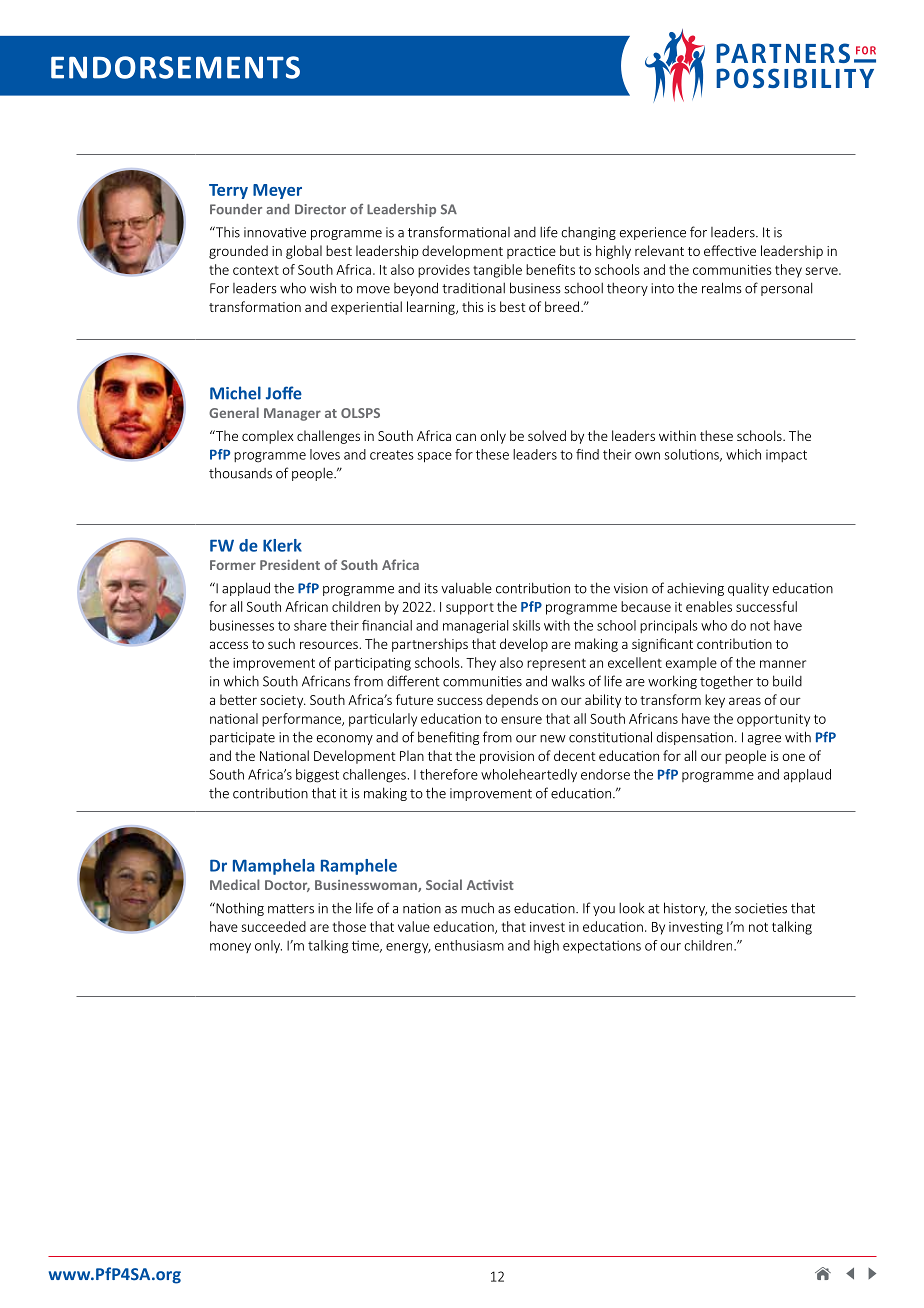 This document has width=924, height=1308. I want to click on achieving, so click(695, 589).
